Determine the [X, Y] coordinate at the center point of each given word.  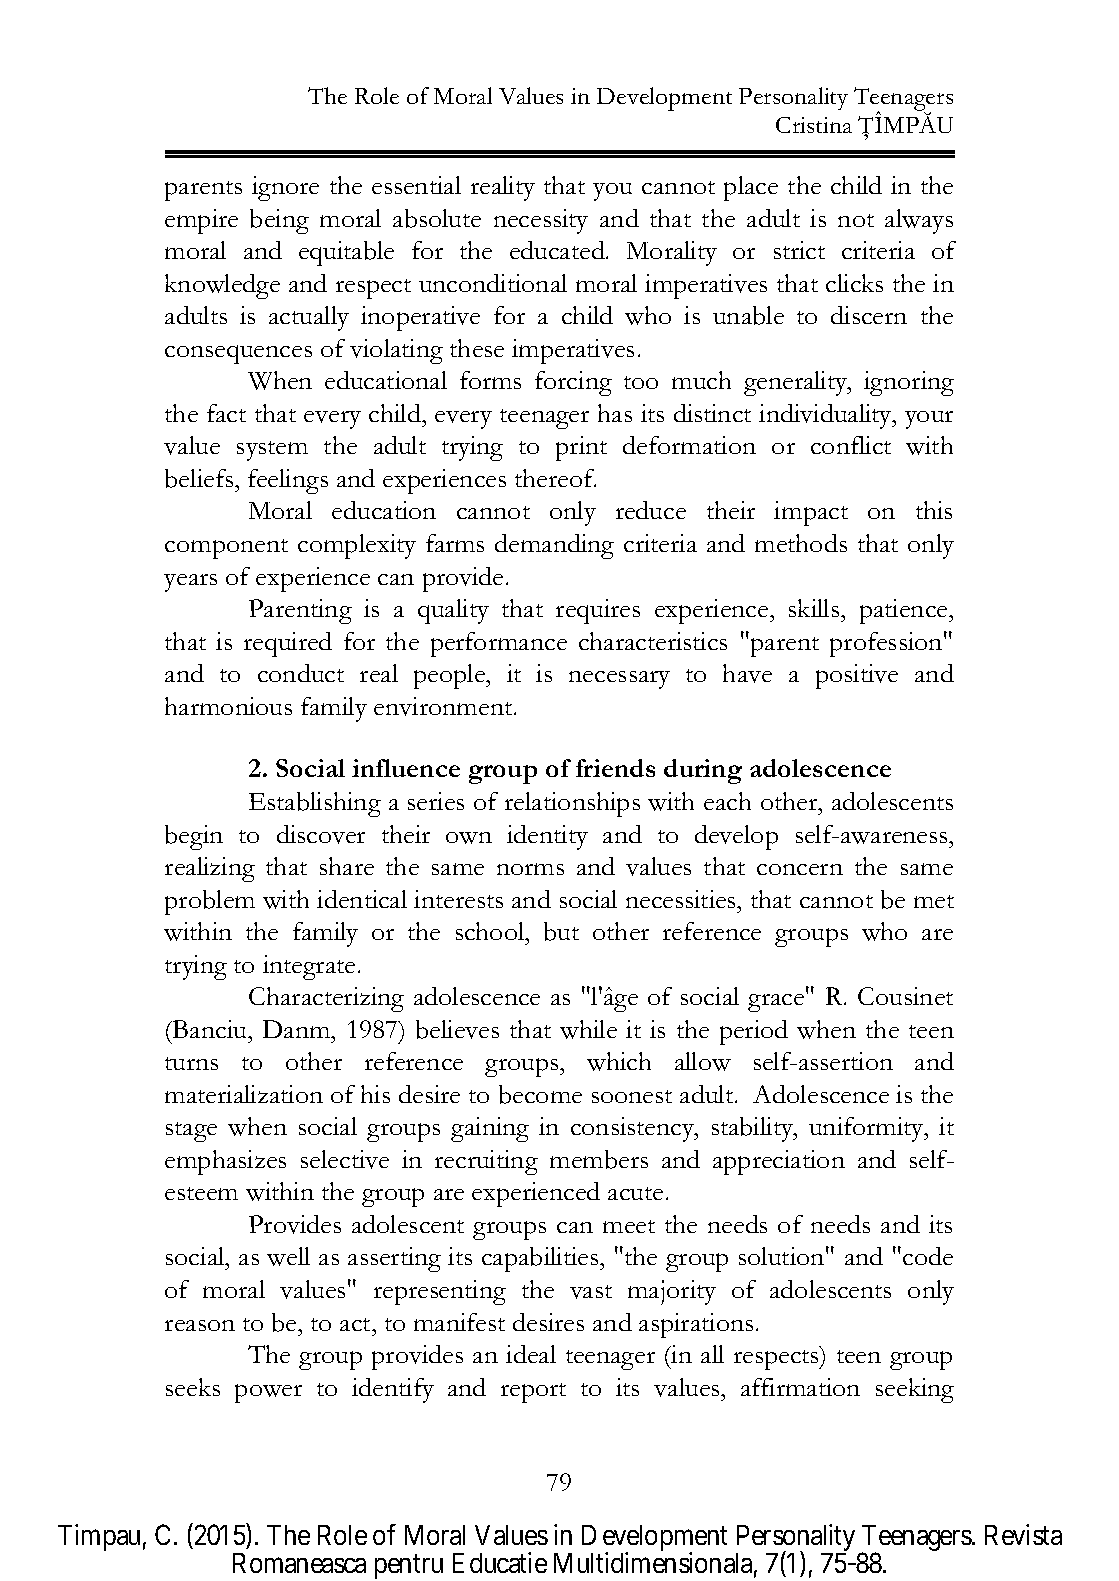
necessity [541, 221]
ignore [285, 188]
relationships [572, 804]
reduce [651, 510]
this [934, 510]
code [928, 1256]
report [533, 1393]
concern [800, 869]
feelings [288, 481]
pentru [409, 1566]
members [599, 1159]
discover [321, 834]
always [919, 221]
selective [345, 1159]
